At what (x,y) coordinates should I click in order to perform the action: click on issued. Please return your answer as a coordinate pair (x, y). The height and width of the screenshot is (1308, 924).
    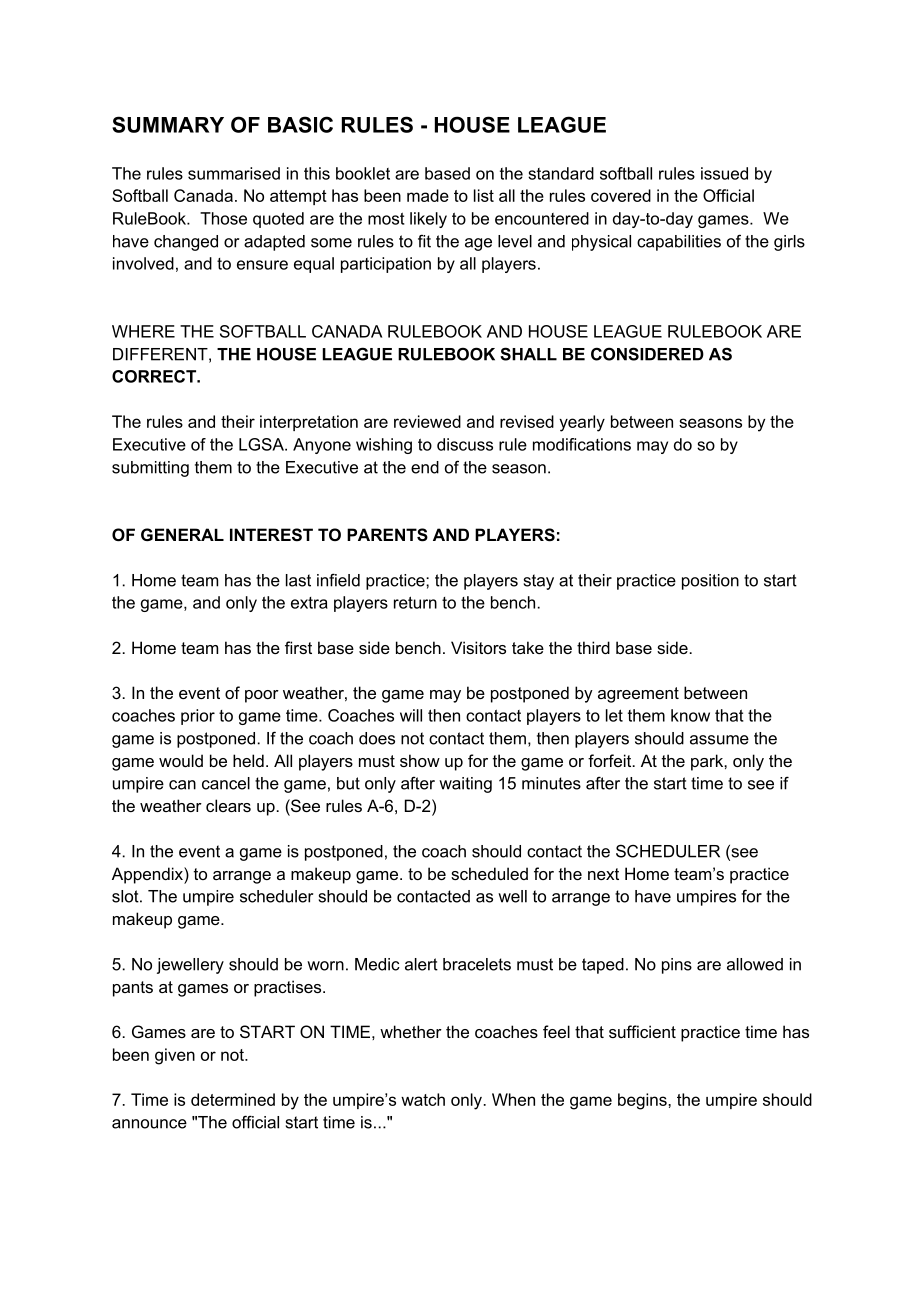
    Looking at the image, I should click on (724, 173).
